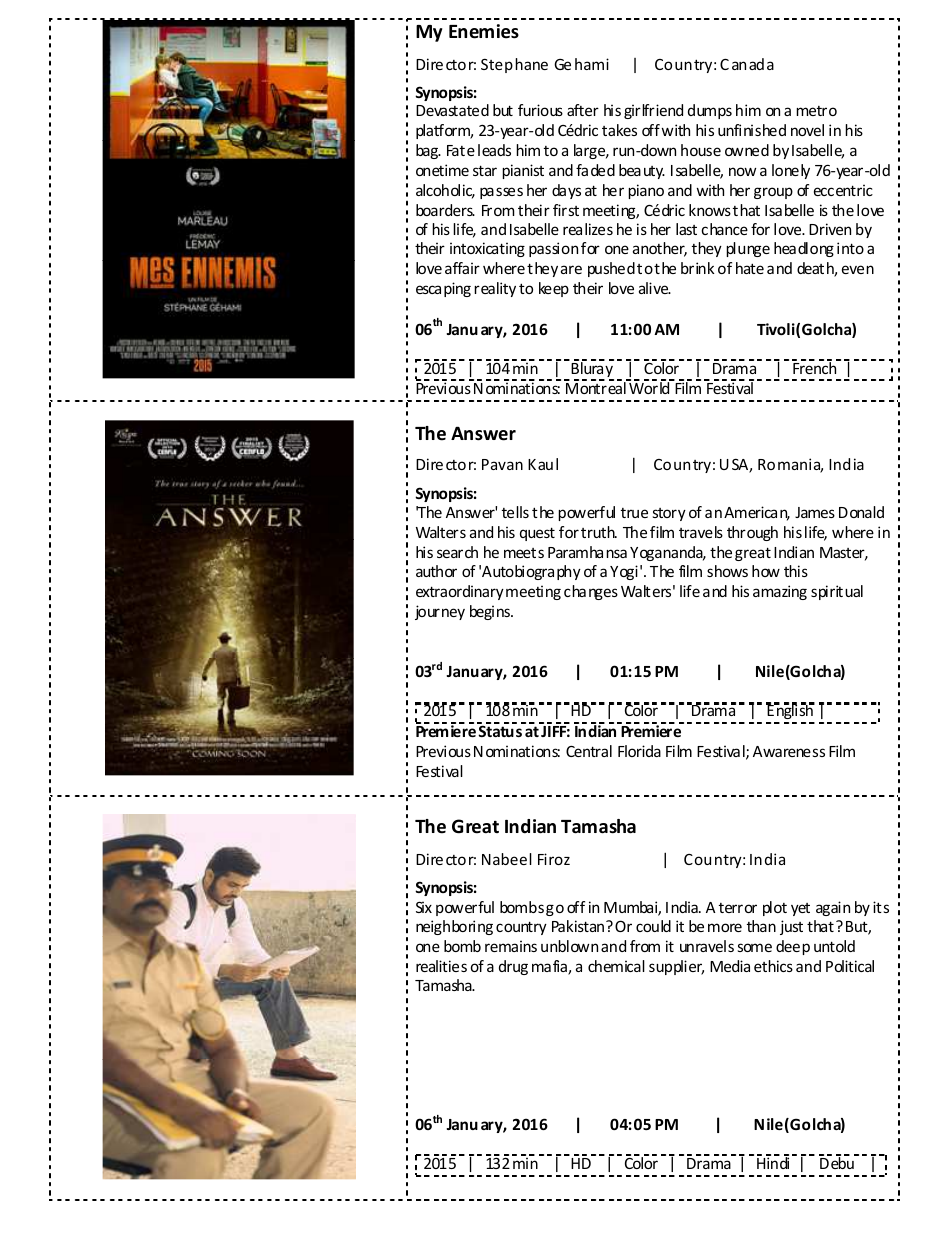  I want to click on begins, so click(491, 612).
